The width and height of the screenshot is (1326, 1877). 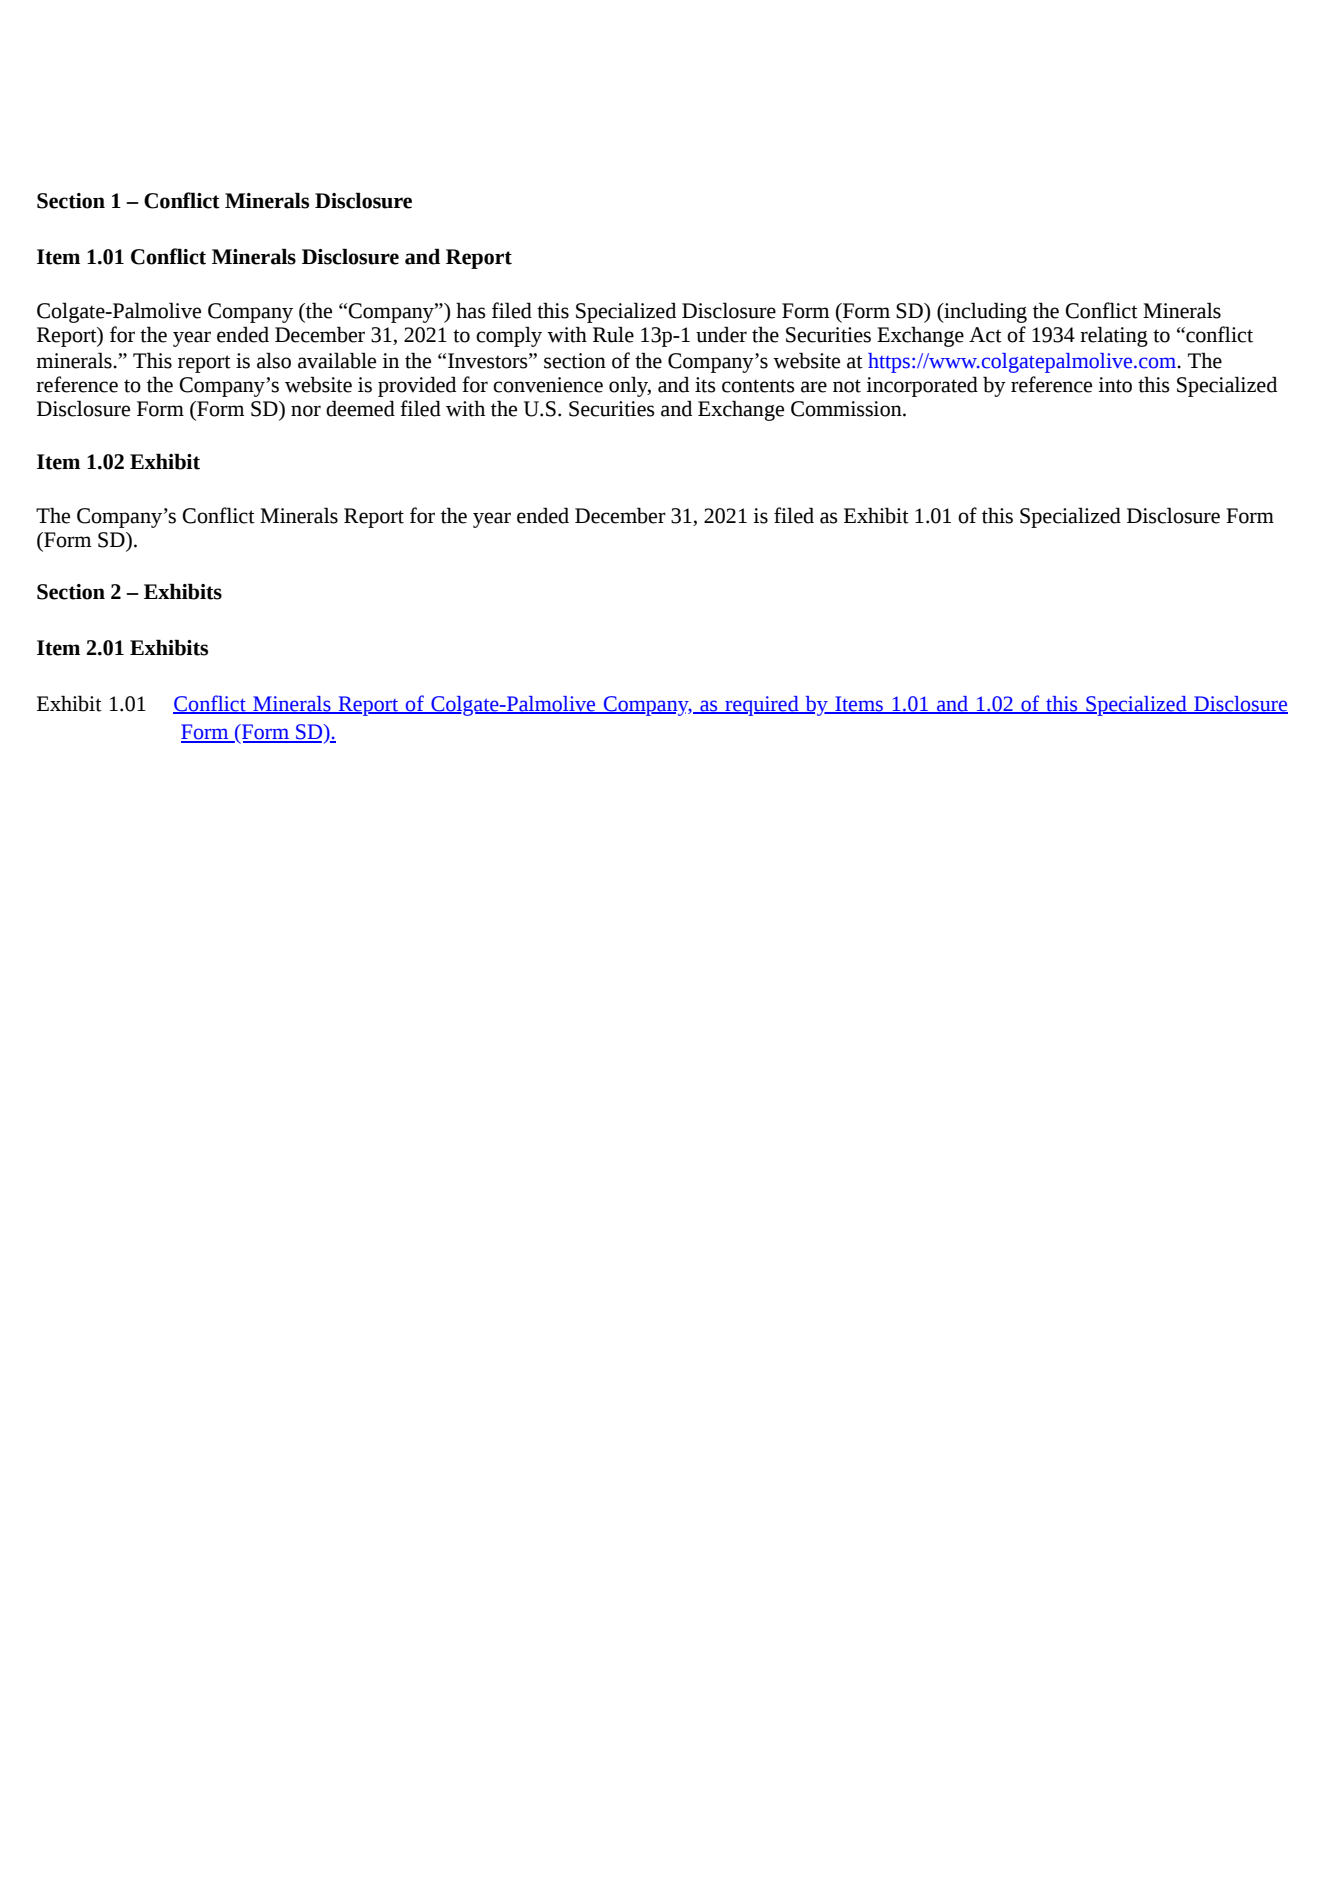 I want to click on provided, so click(x=417, y=386).
